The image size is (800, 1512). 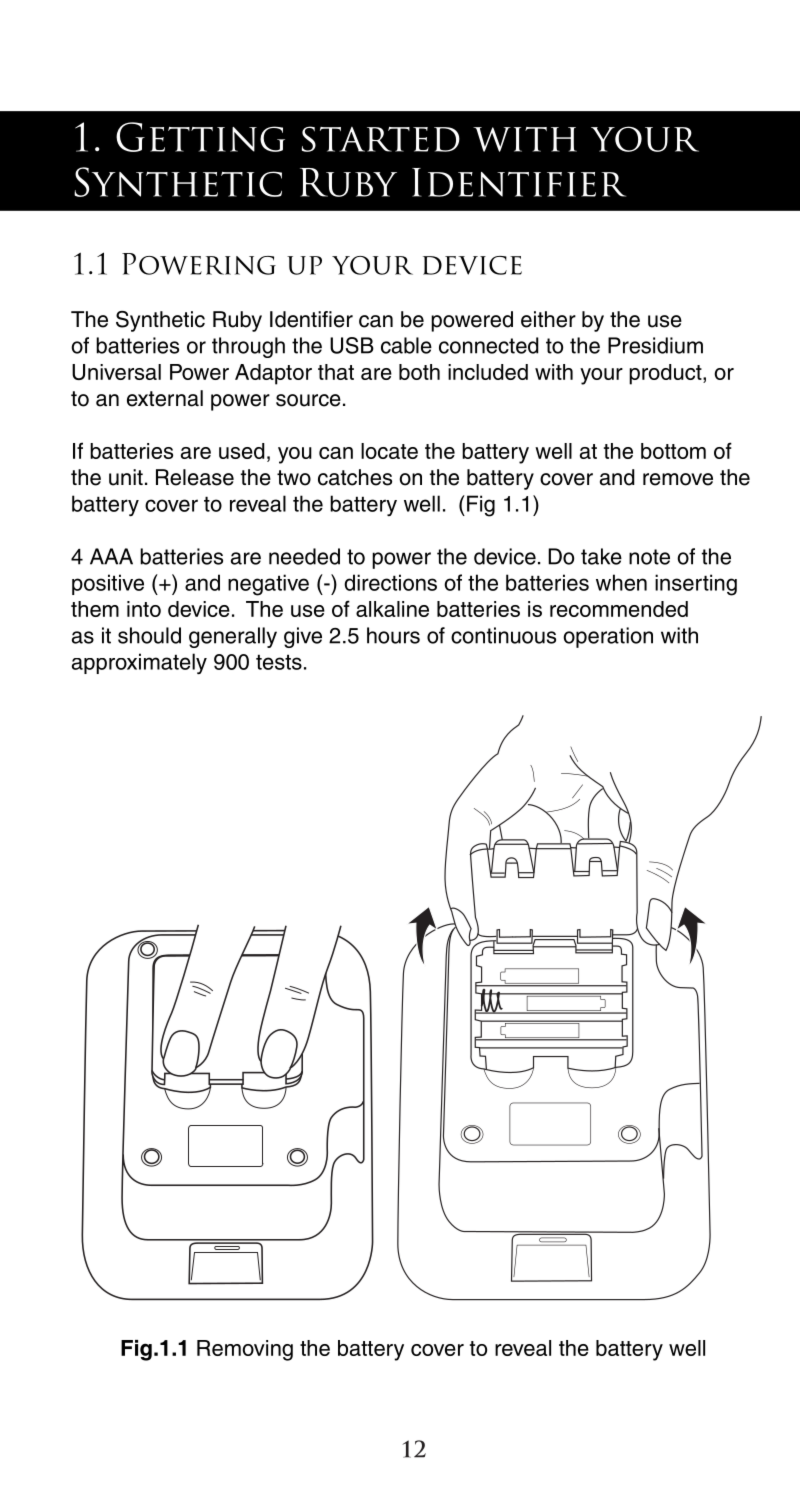 I want to click on Removing, so click(x=245, y=1350).
